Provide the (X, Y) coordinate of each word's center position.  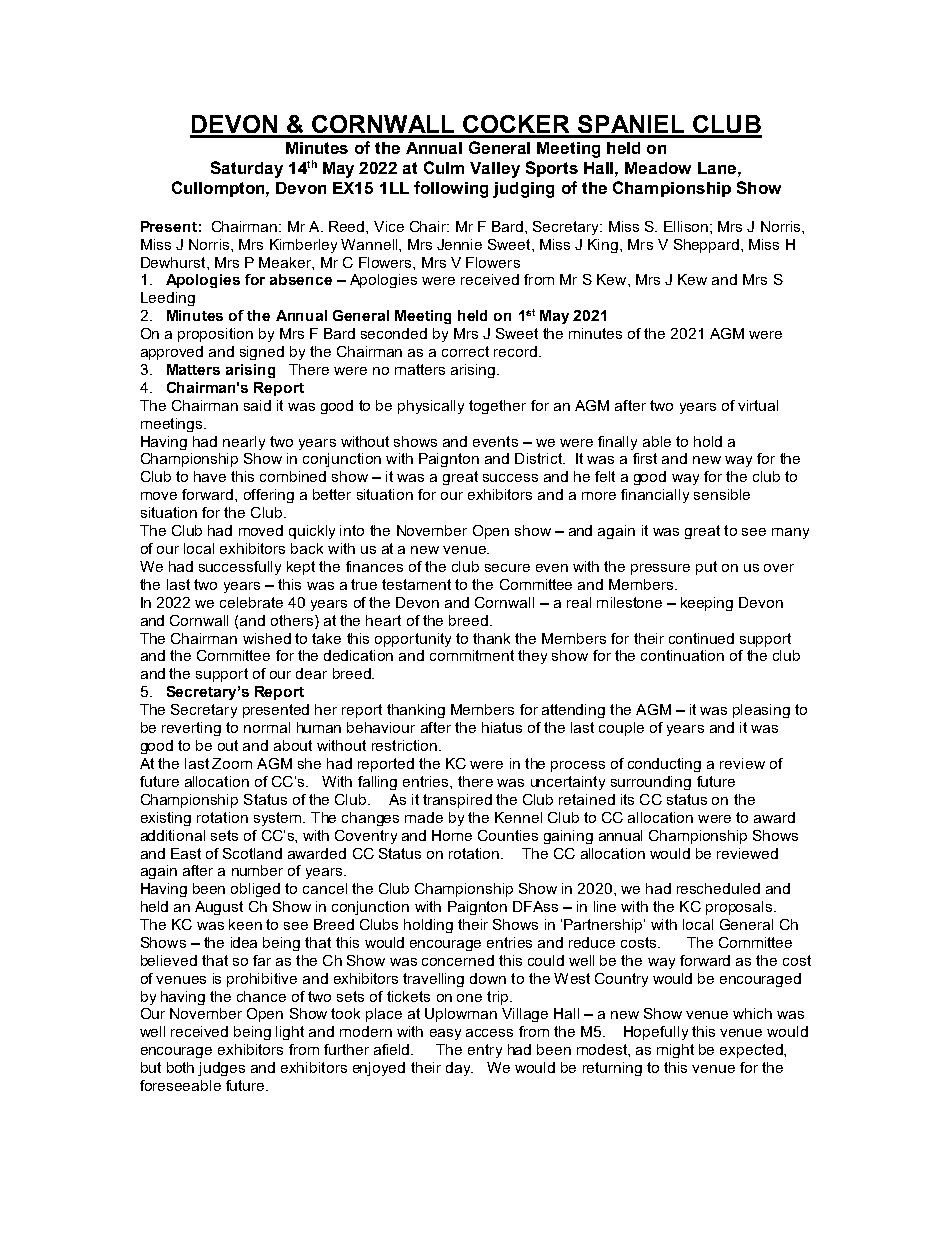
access (489, 1033)
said (257, 405)
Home (452, 835)
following (451, 189)
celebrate (251, 602)
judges (221, 1069)
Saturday (247, 169)
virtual (758, 405)
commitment (472, 655)
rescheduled (718, 888)
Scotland (252, 853)
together (497, 407)
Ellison (686, 226)
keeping (707, 604)
